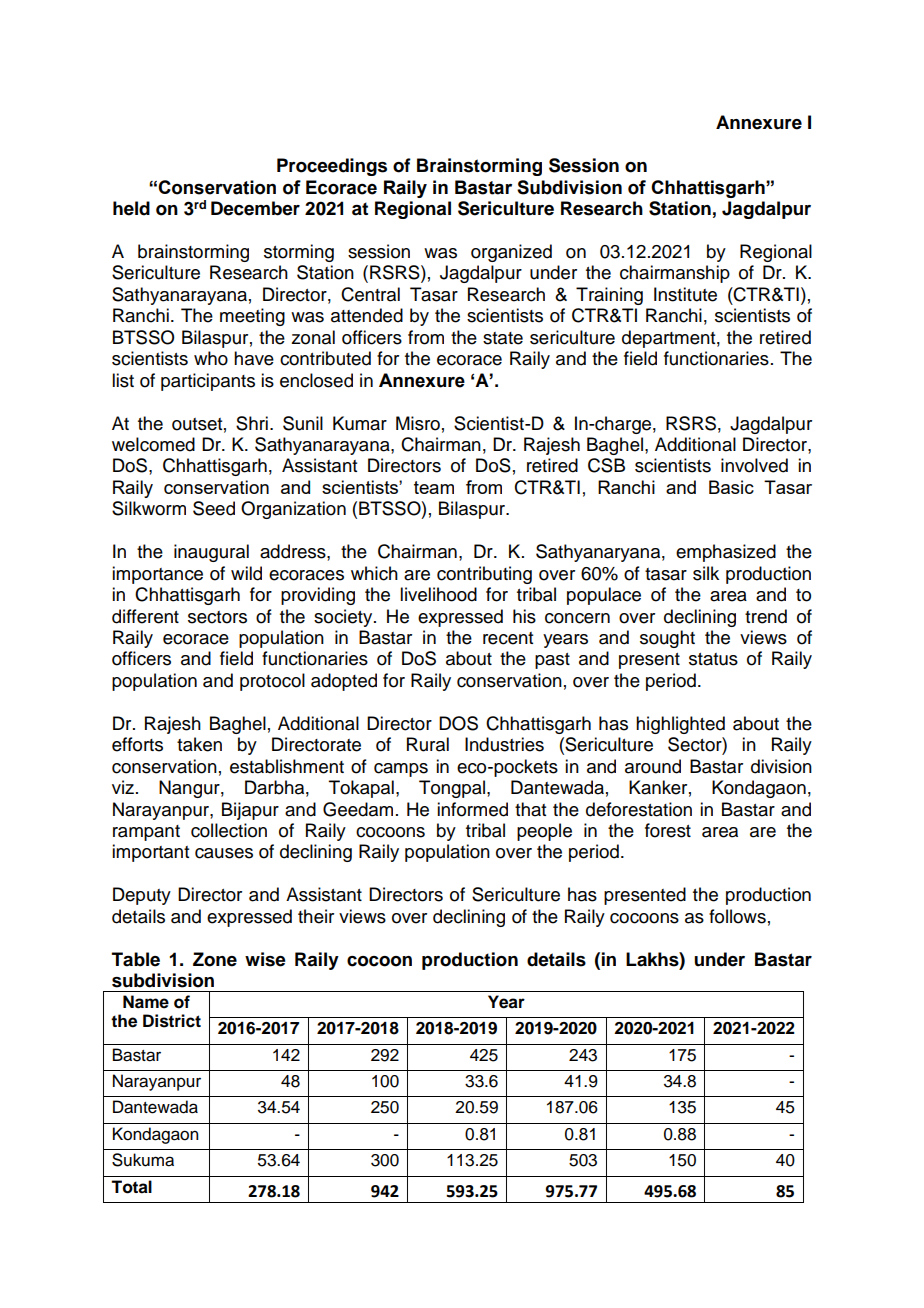  What do you see at coordinates (229, 830) in the page?
I see `collection` at bounding box center [229, 830].
